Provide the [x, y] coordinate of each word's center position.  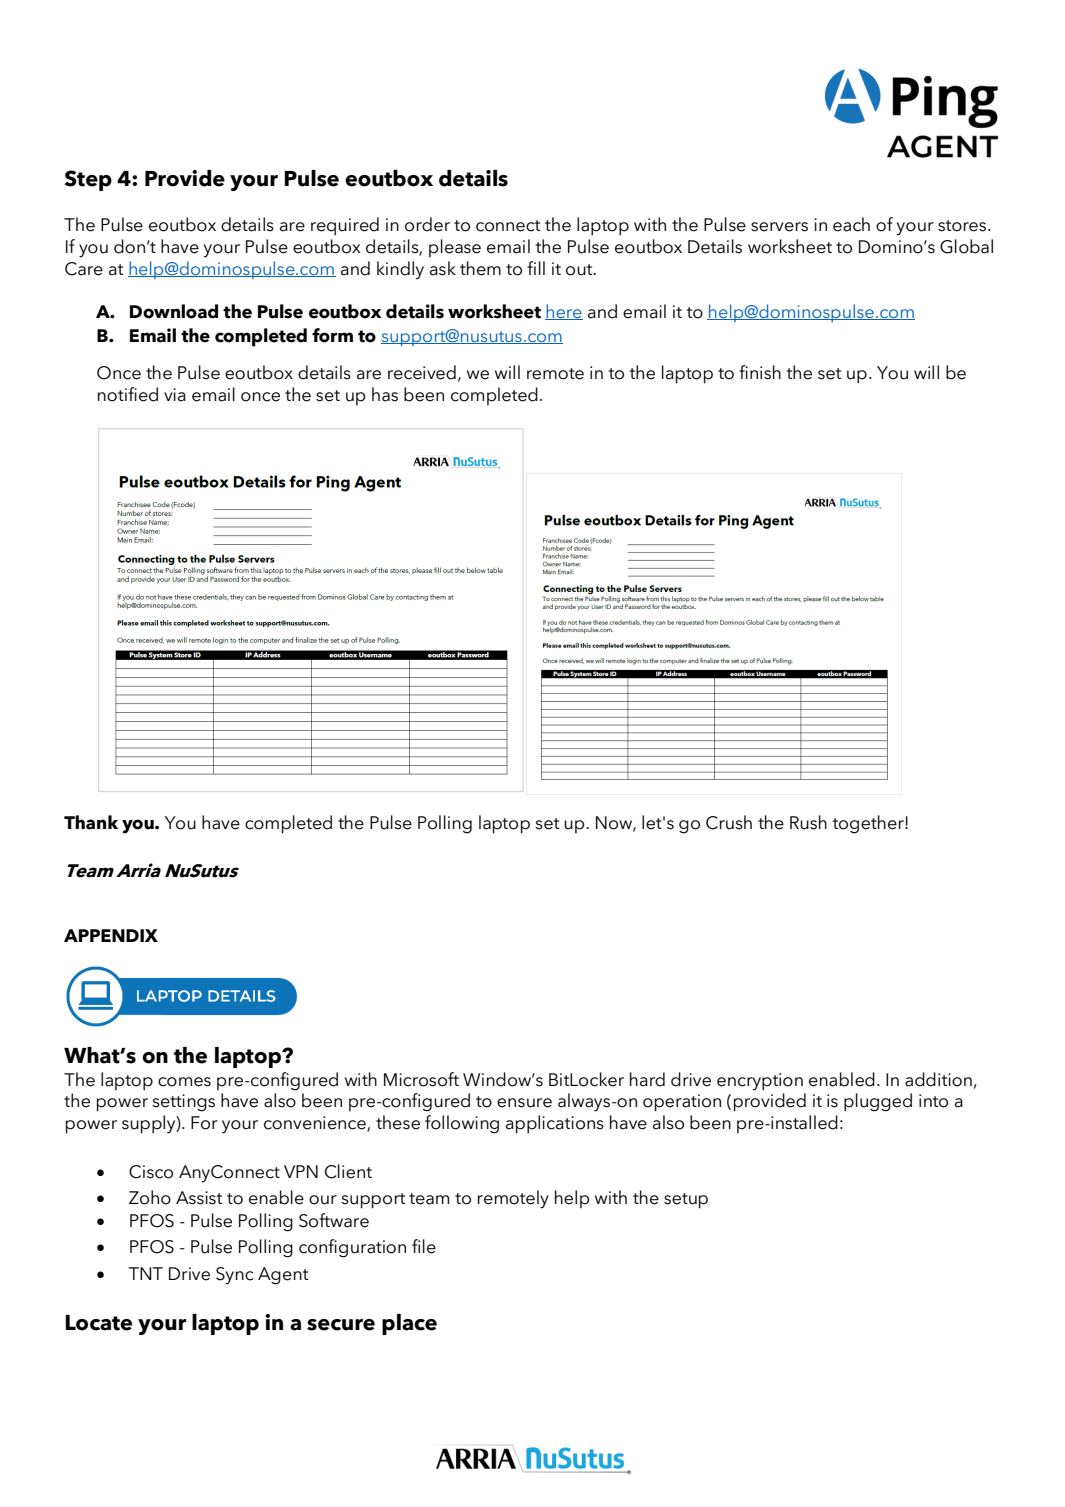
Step [88, 180]
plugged [878, 1102]
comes [184, 1082]
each [851, 224]
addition [938, 1079]
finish [760, 372]
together [869, 824]
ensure [524, 1103]
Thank [91, 822]
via [175, 395]
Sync [235, 1276]
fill [536, 268]
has [385, 394]
